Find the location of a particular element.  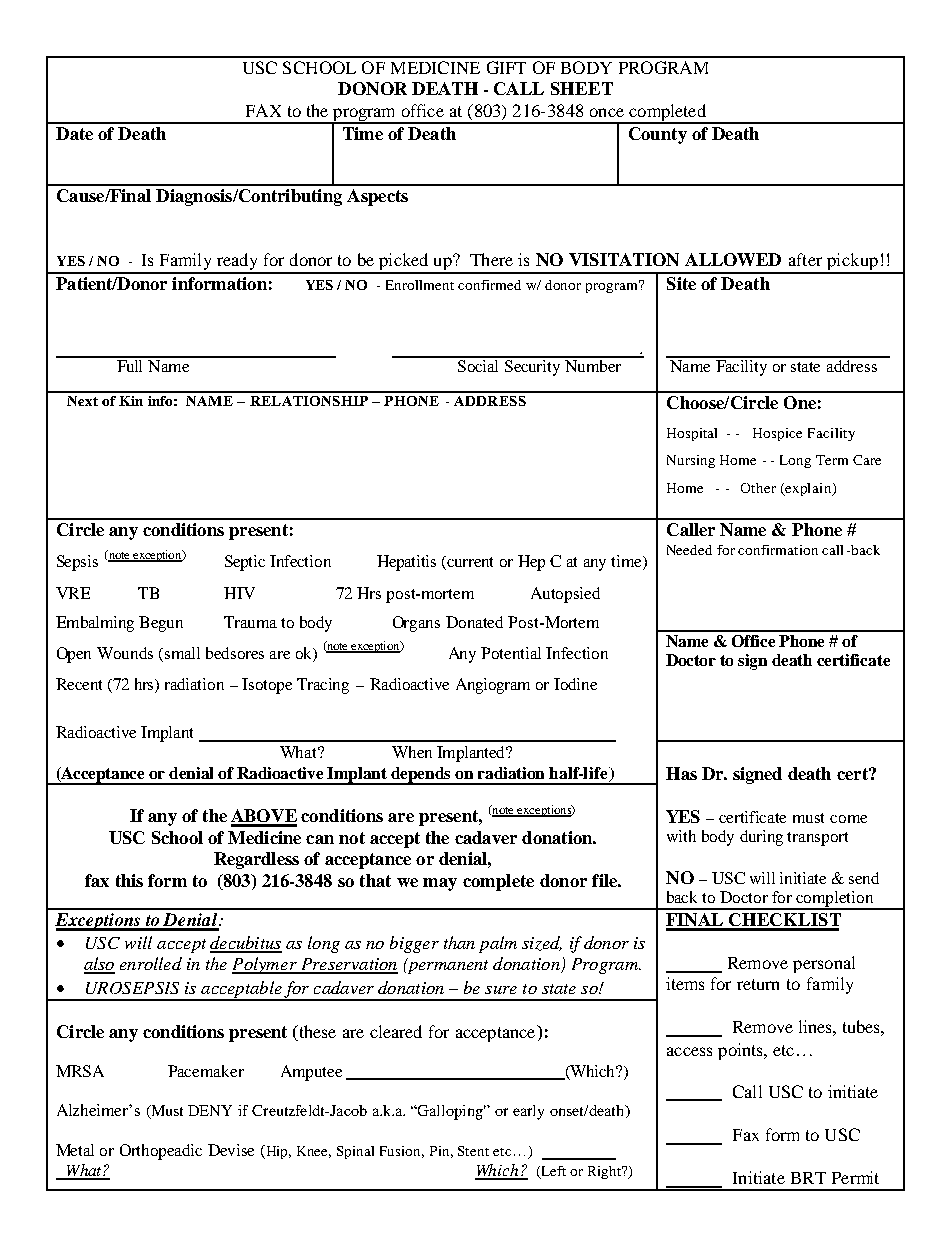

Devise is located at coordinates (231, 1150).
